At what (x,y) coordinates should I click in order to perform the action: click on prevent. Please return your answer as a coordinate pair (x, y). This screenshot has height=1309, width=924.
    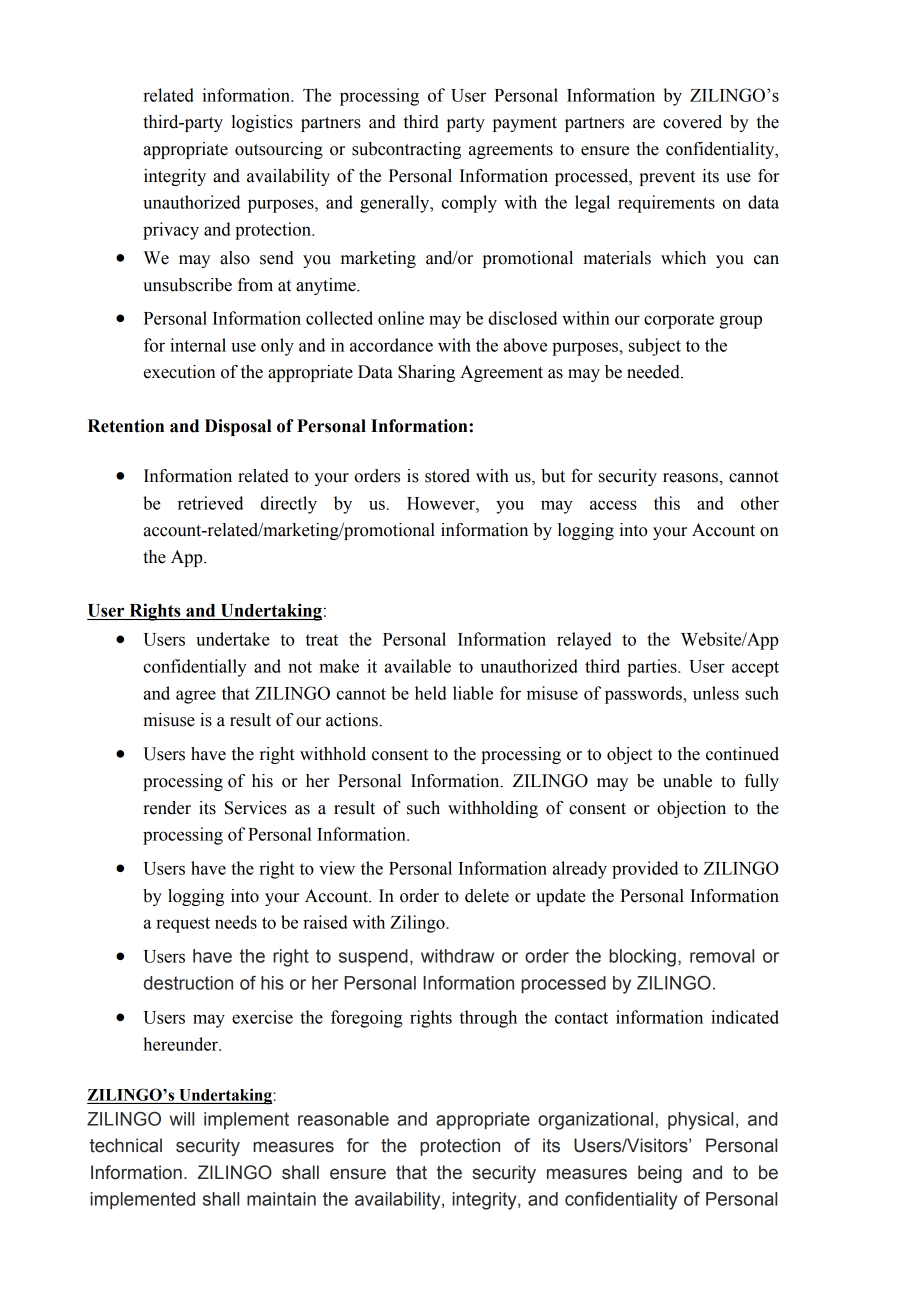
    Looking at the image, I should click on (667, 178).
